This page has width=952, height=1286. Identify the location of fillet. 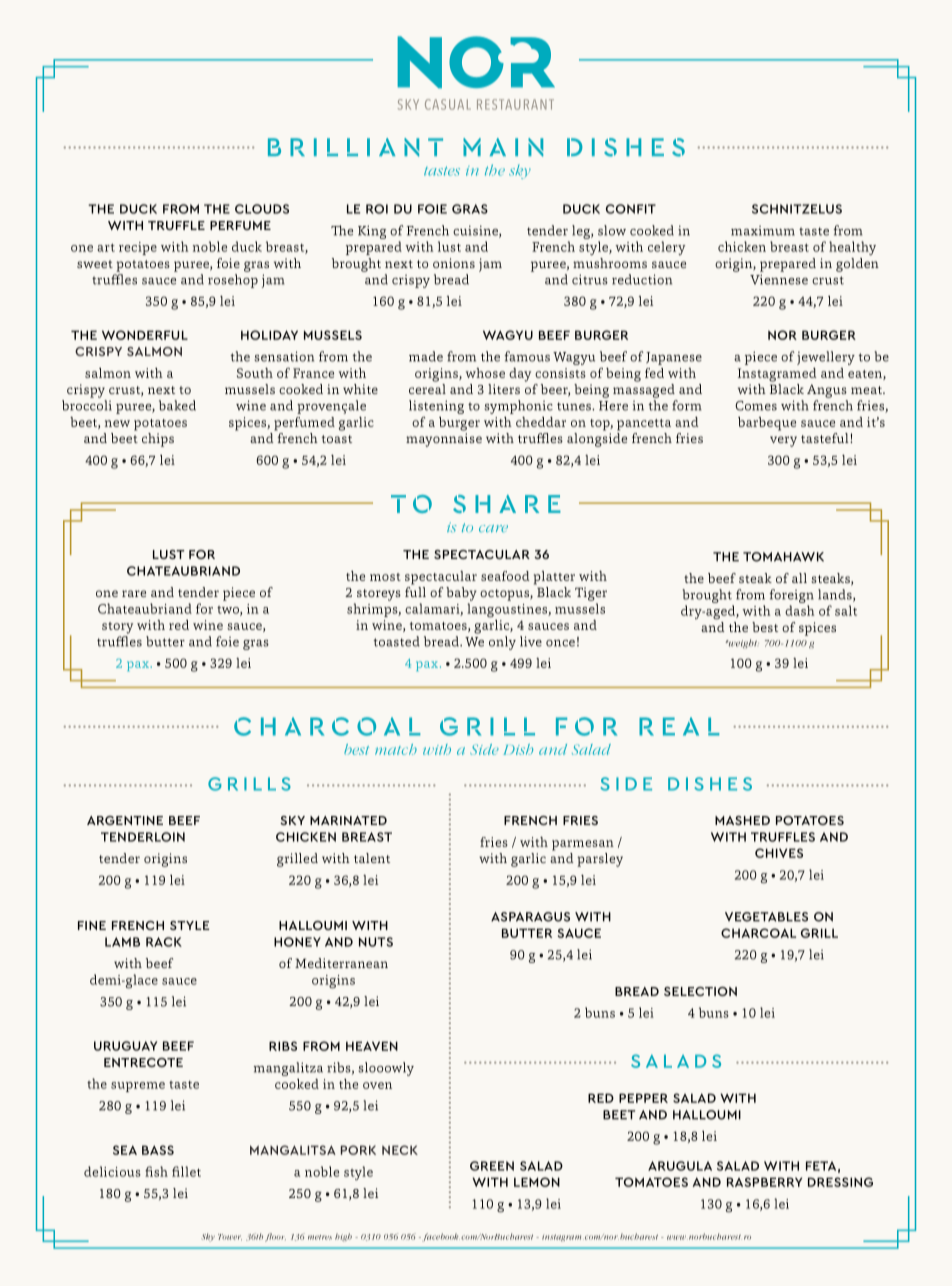
(186, 1171).
